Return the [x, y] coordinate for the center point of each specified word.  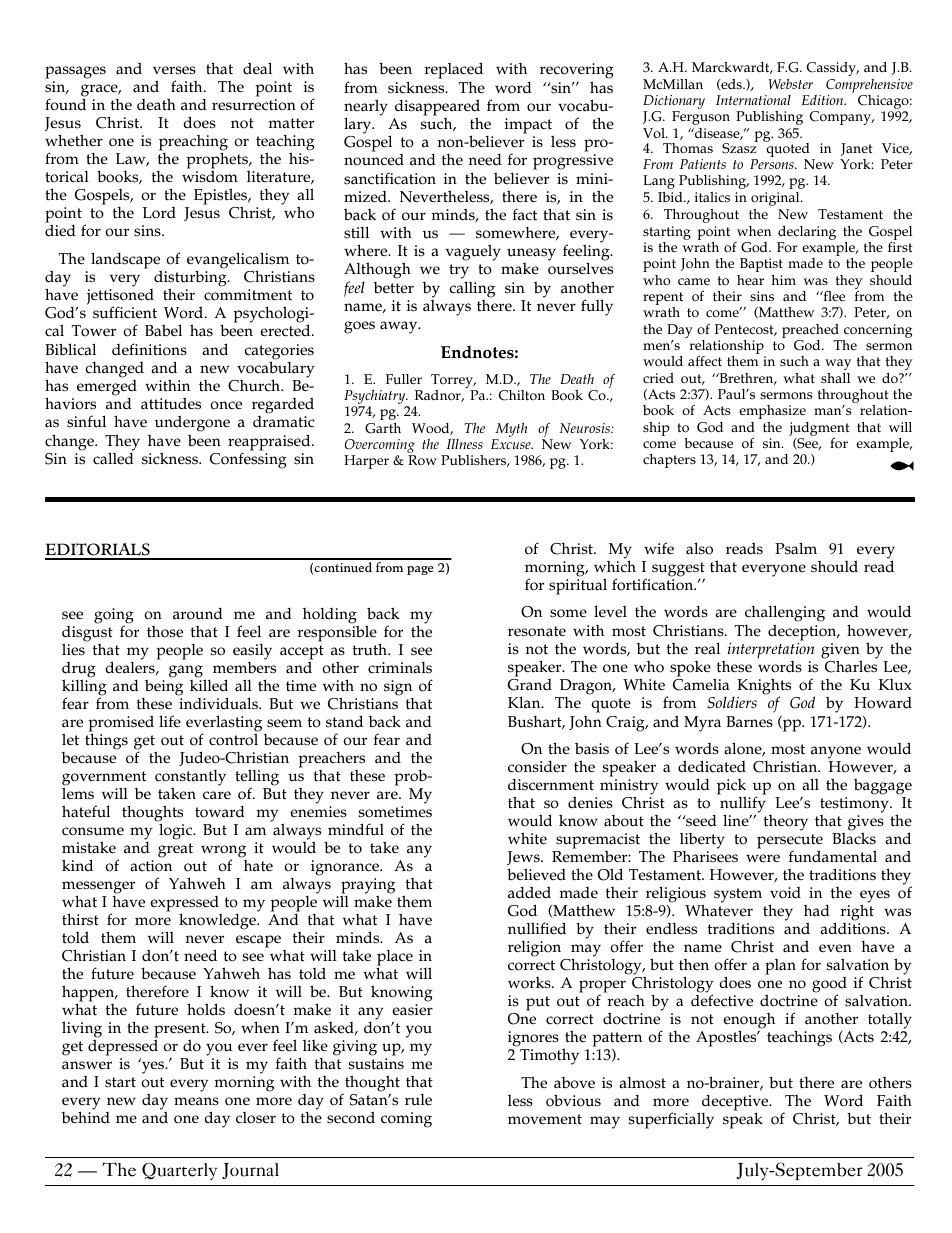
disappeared [437, 108]
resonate [537, 631]
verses [174, 70]
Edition [824, 100]
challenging [785, 615]
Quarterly [179, 1171]
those [165, 632]
